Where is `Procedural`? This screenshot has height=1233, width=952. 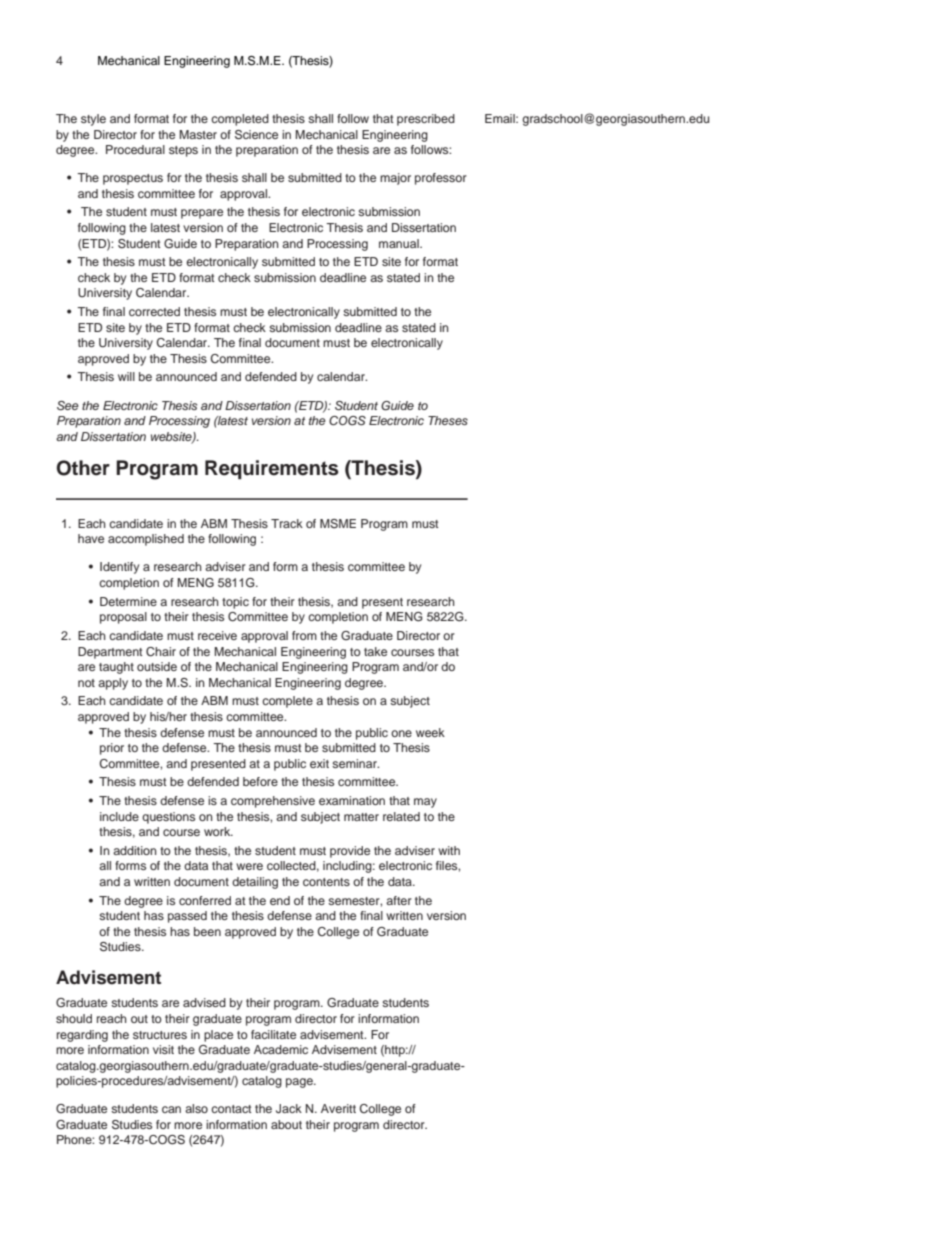
Procedural is located at coordinates (135, 149).
